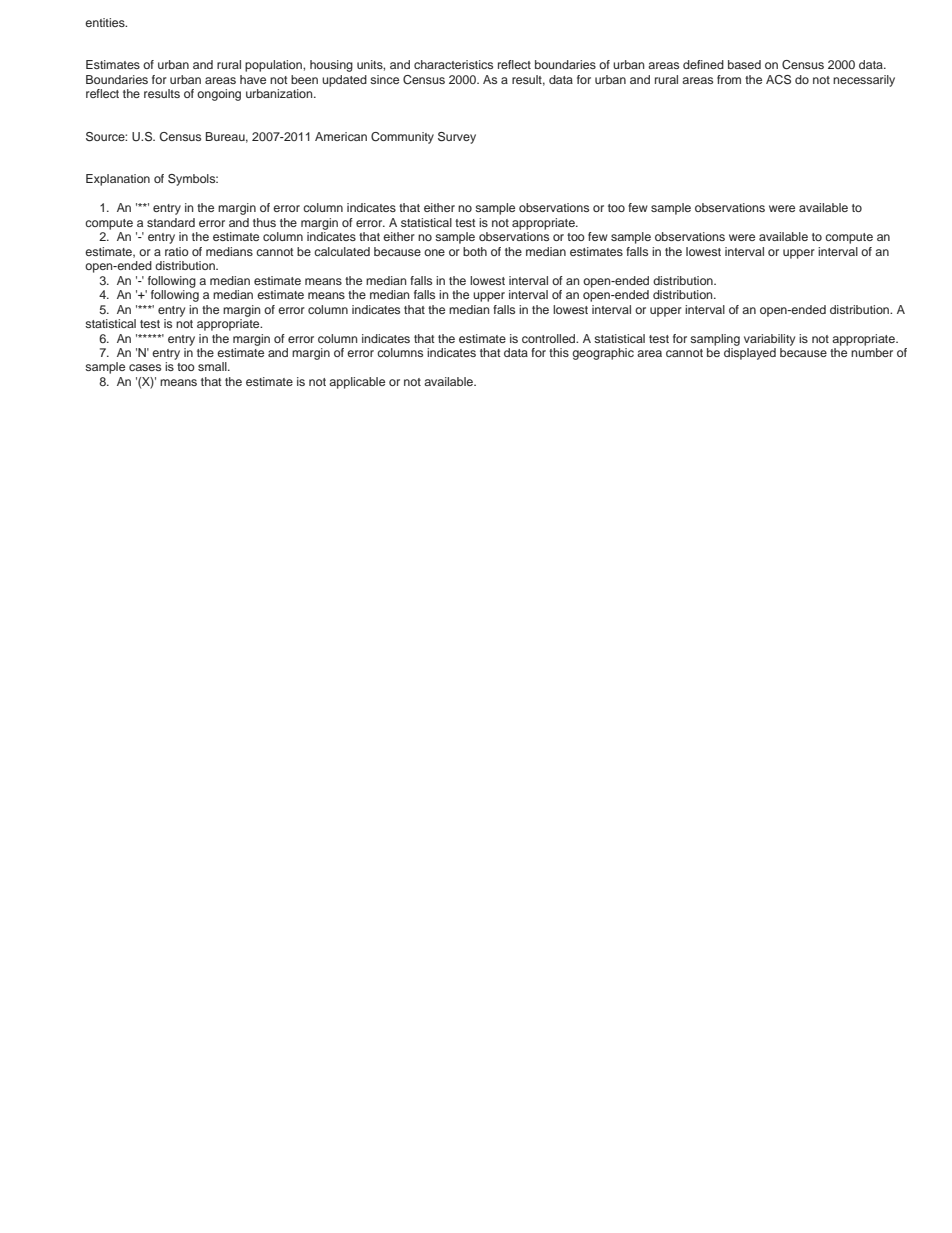  What do you see at coordinates (475, 251) in the screenshot?
I see `both` at bounding box center [475, 251].
